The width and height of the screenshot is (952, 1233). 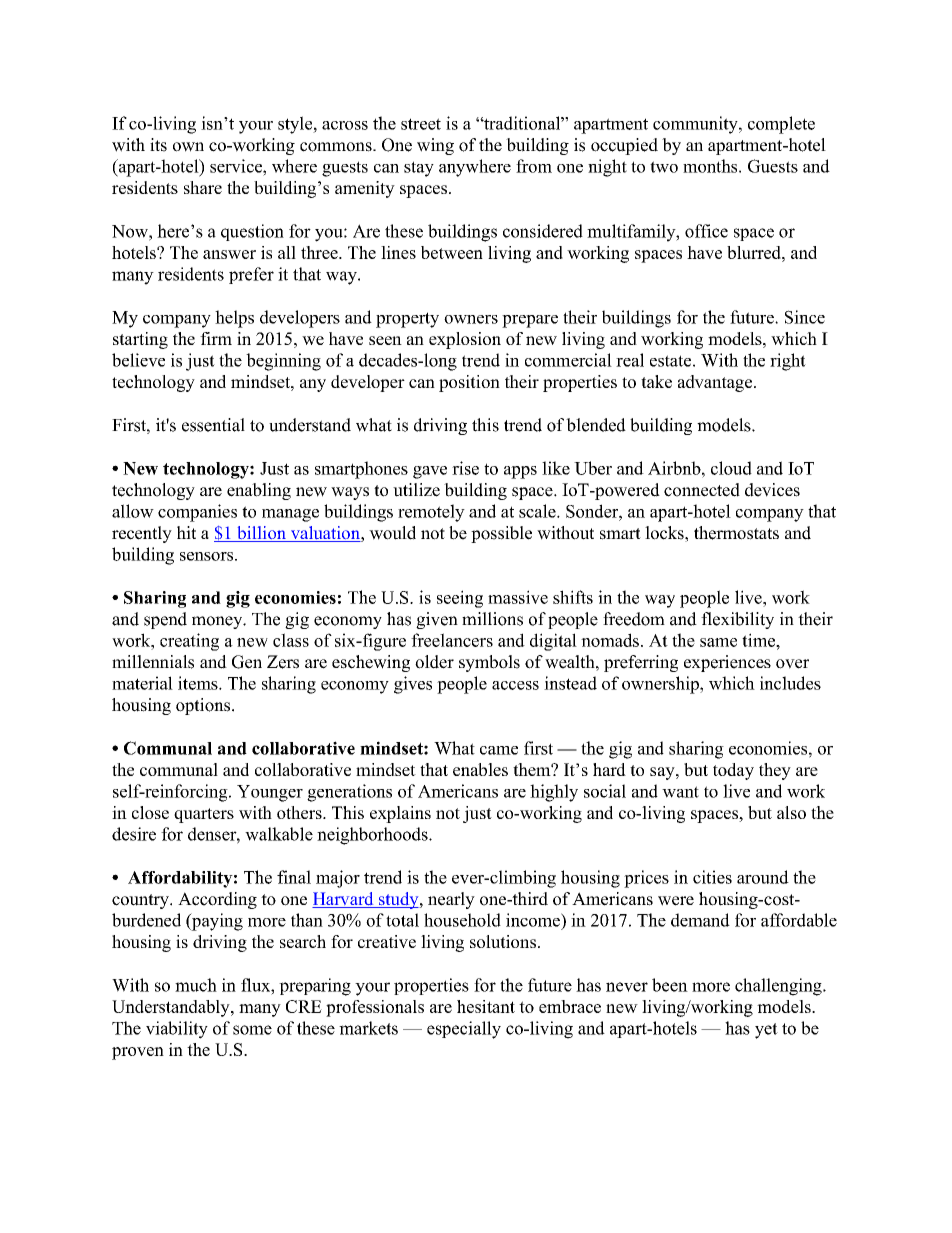 What do you see at coordinates (204, 815) in the screenshot?
I see `quarters` at bounding box center [204, 815].
